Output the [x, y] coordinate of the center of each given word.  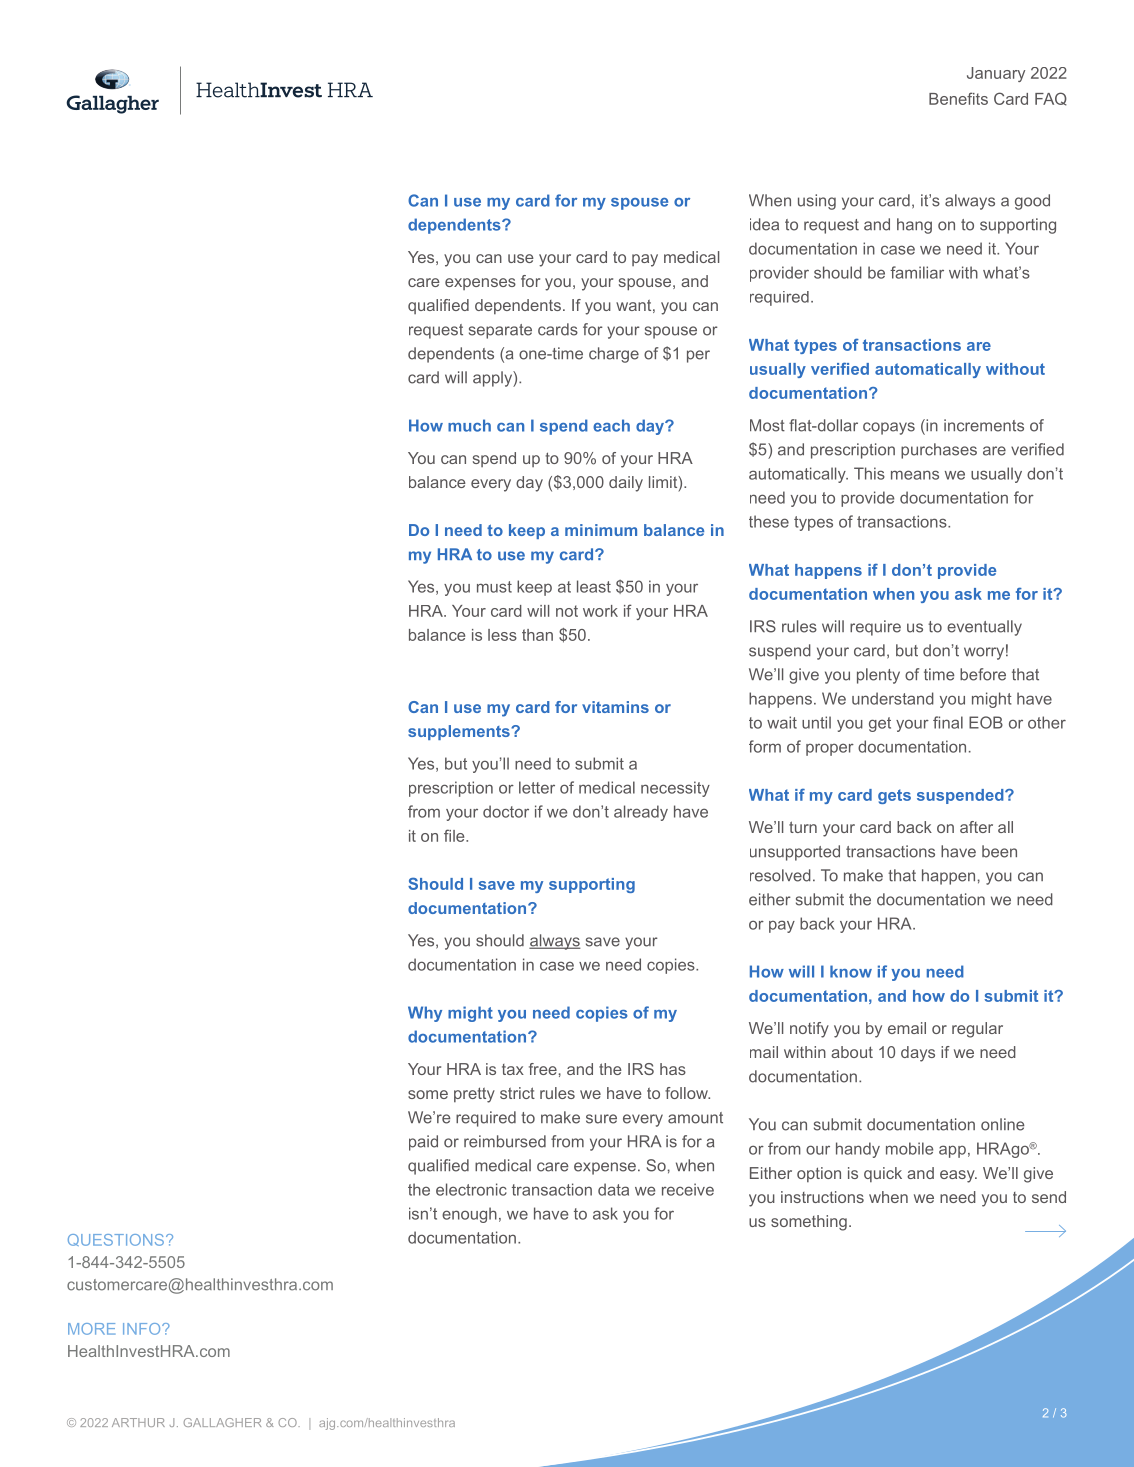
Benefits [958, 98]
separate [500, 331]
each [611, 425]
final [948, 722]
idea [764, 224]
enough [469, 1215]
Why [425, 1014]
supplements [460, 732]
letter [537, 787]
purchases [939, 451]
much [469, 425]
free [543, 1069]
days [918, 1054]
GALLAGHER [222, 1422]
